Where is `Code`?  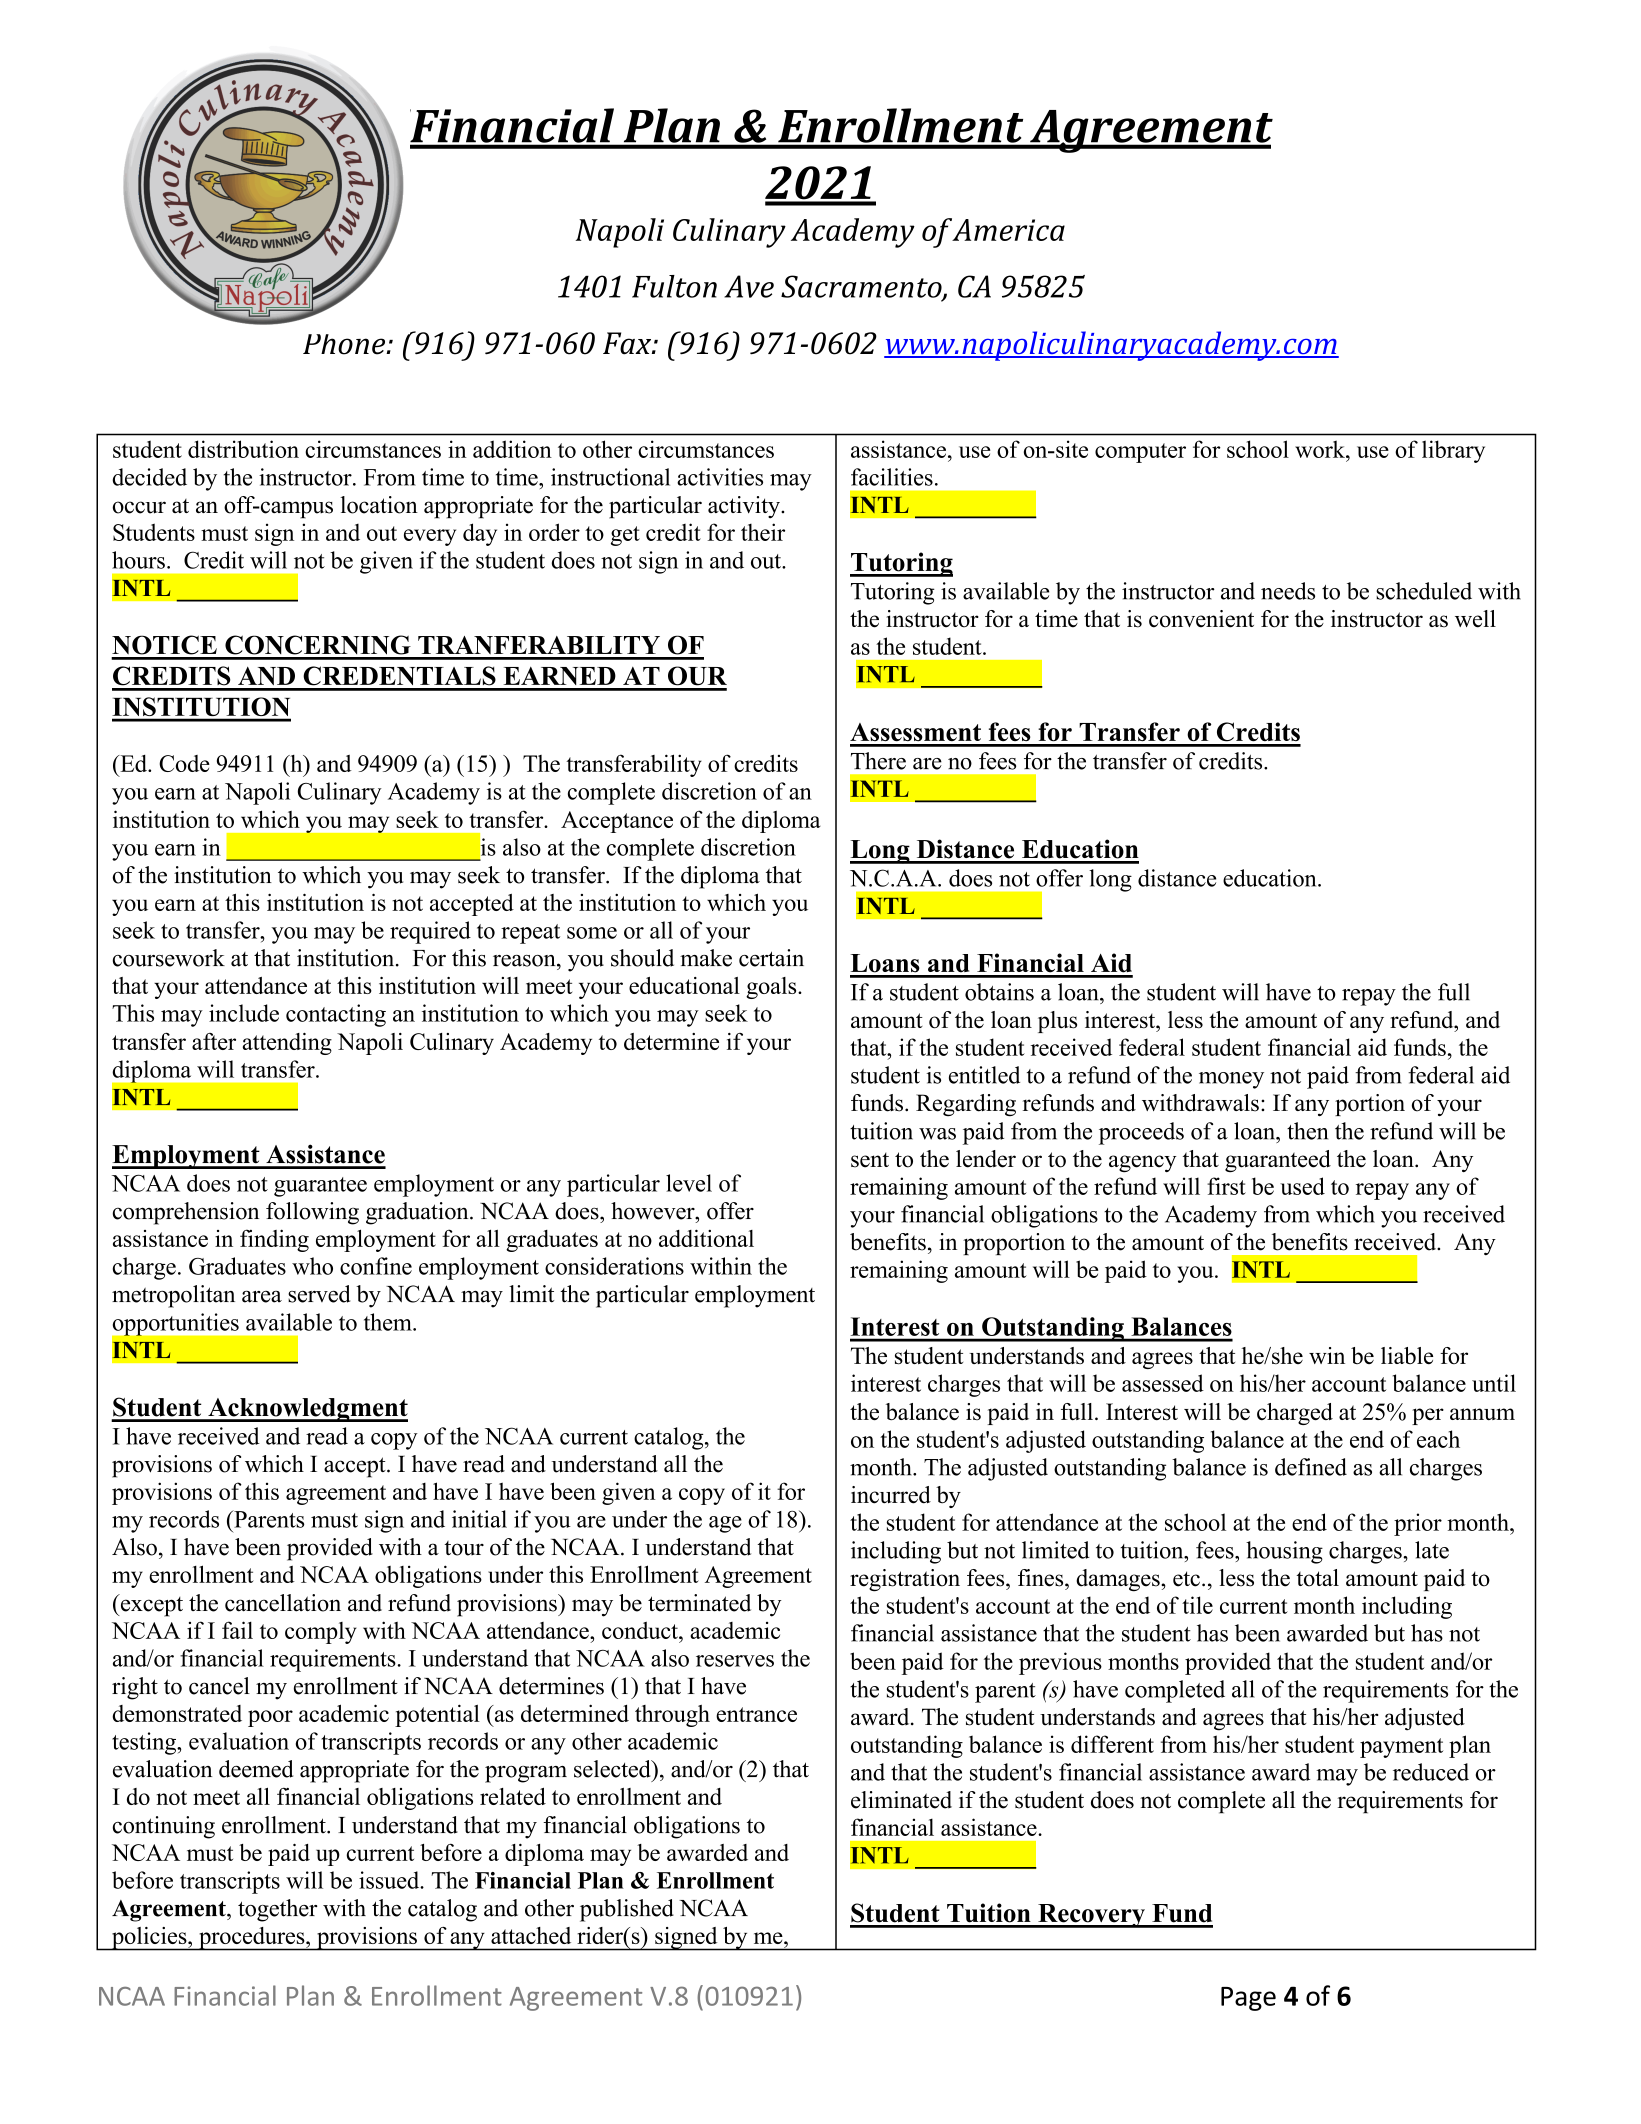
Code is located at coordinates (184, 763).
